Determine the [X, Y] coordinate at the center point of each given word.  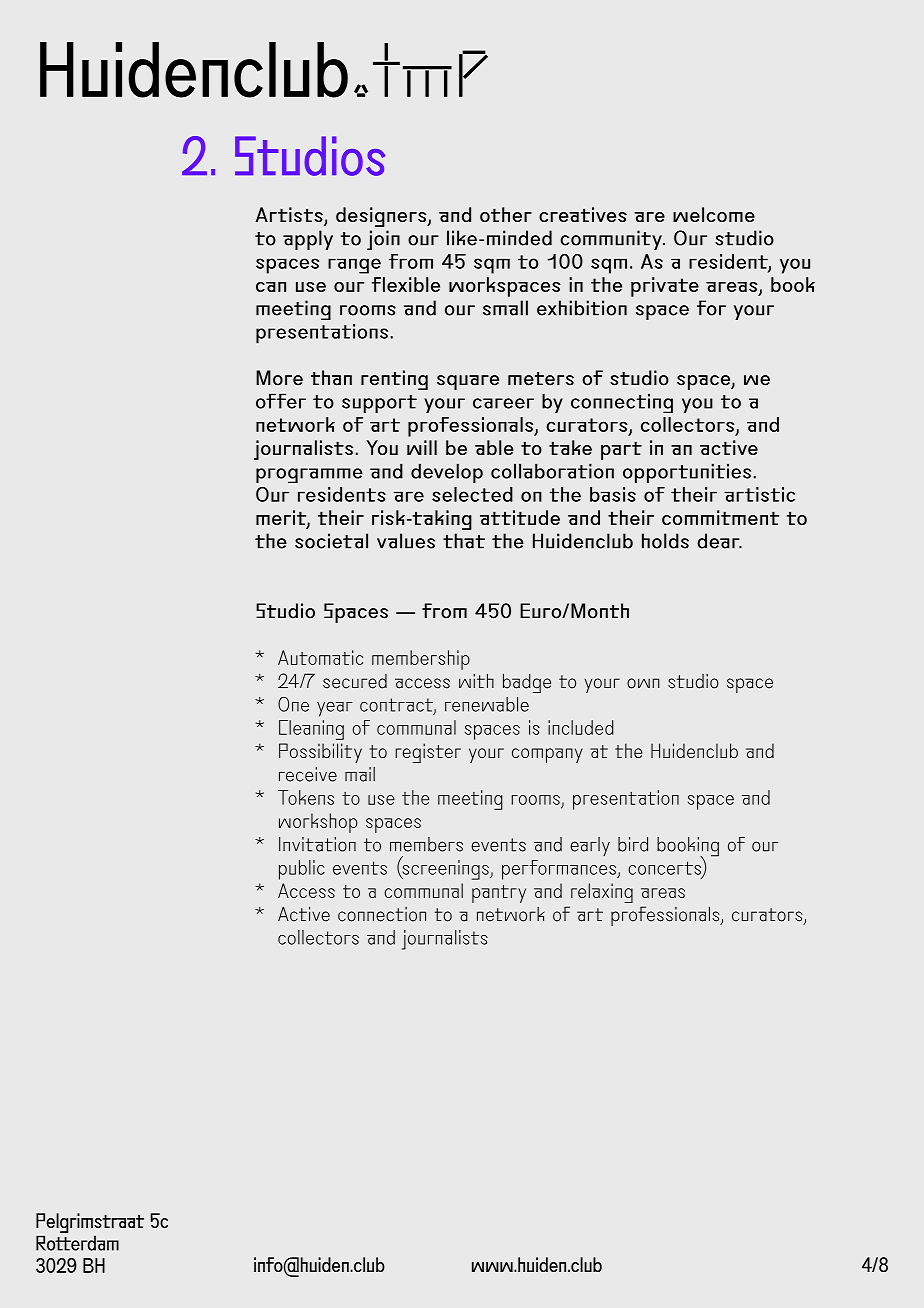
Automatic [320, 657]
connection [382, 914]
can [271, 287]
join [383, 240]
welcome [714, 214]
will [422, 447]
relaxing [602, 893]
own [643, 683]
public [302, 870]
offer [281, 401]
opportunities [687, 473]
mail [360, 774]
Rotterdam [77, 1243]
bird [633, 844]
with [476, 680]
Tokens [306, 797]
